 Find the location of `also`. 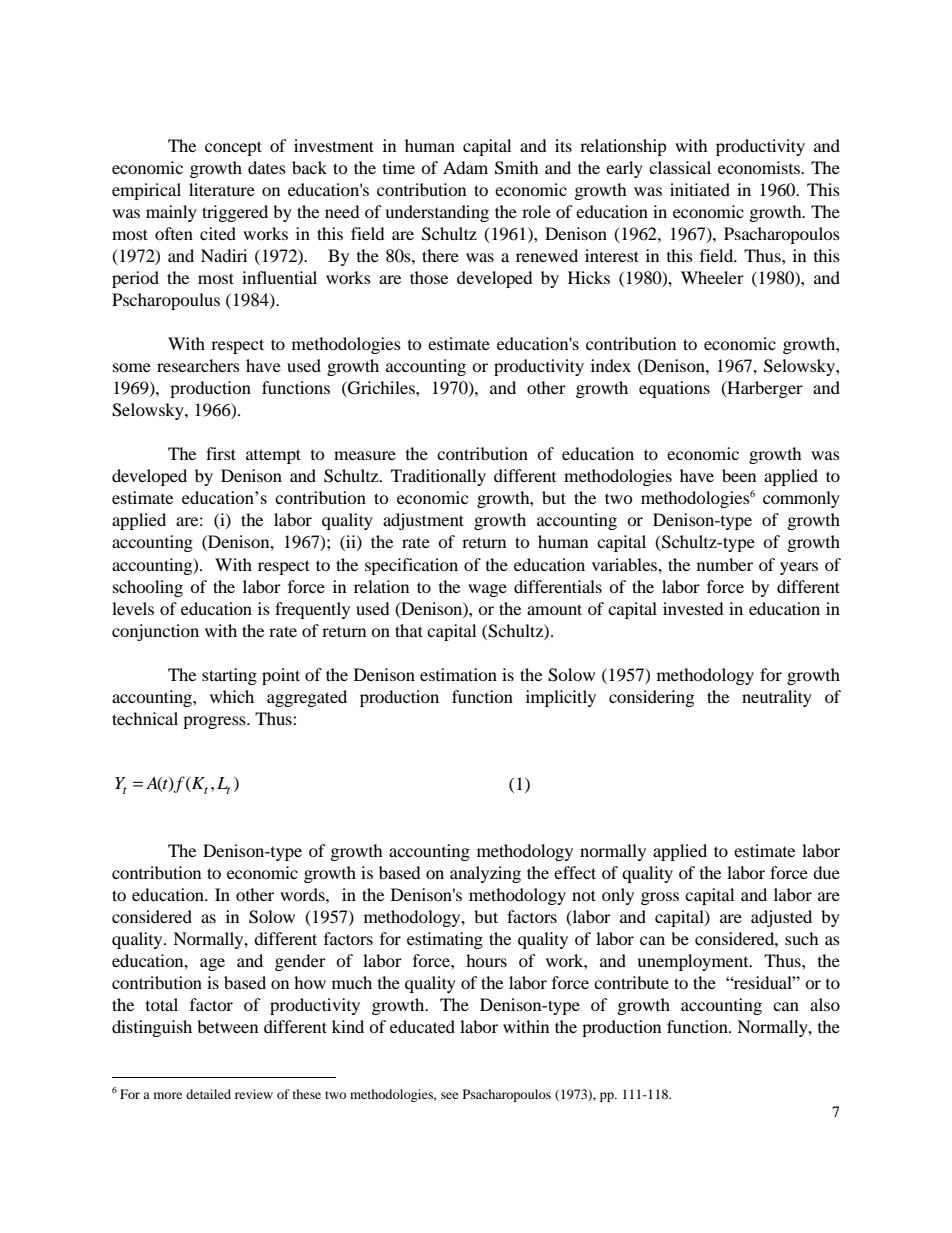

also is located at coordinates (825, 1004).
